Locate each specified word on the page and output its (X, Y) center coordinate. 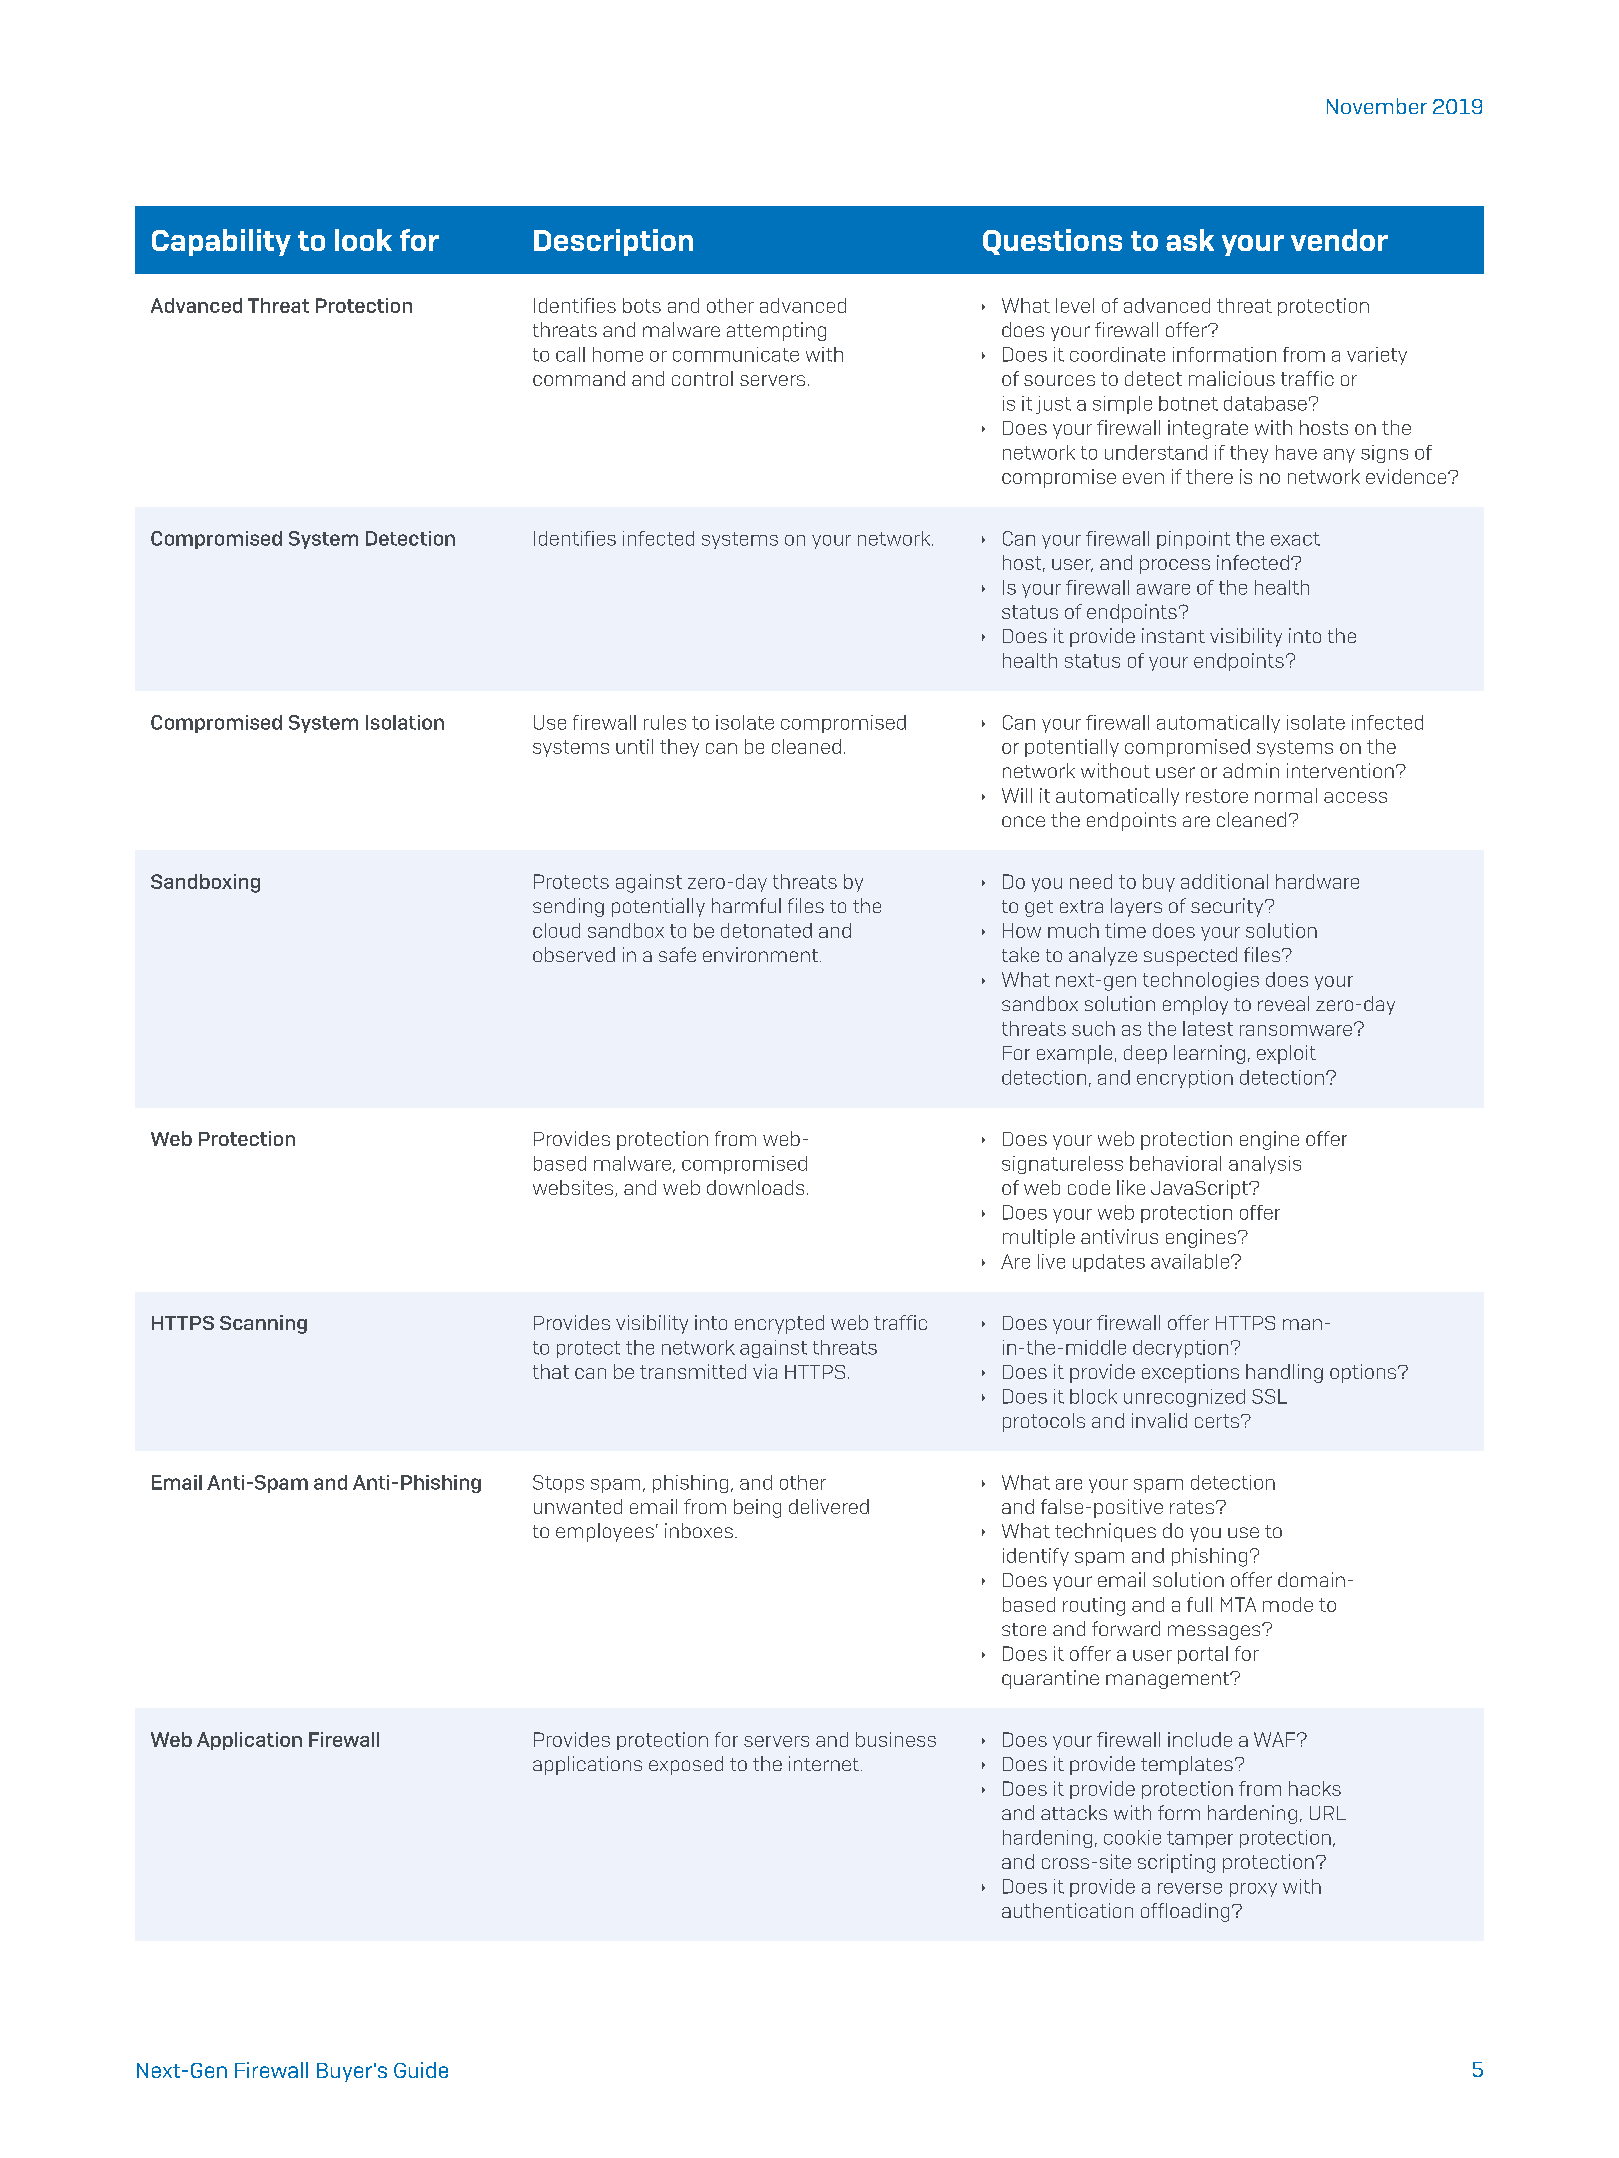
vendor (1339, 240)
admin (1251, 770)
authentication (1067, 1910)
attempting (776, 331)
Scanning (263, 1324)
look (363, 240)
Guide (421, 2070)
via (765, 1371)
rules (665, 722)
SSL (1269, 1396)
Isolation (405, 722)
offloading (1185, 1912)
